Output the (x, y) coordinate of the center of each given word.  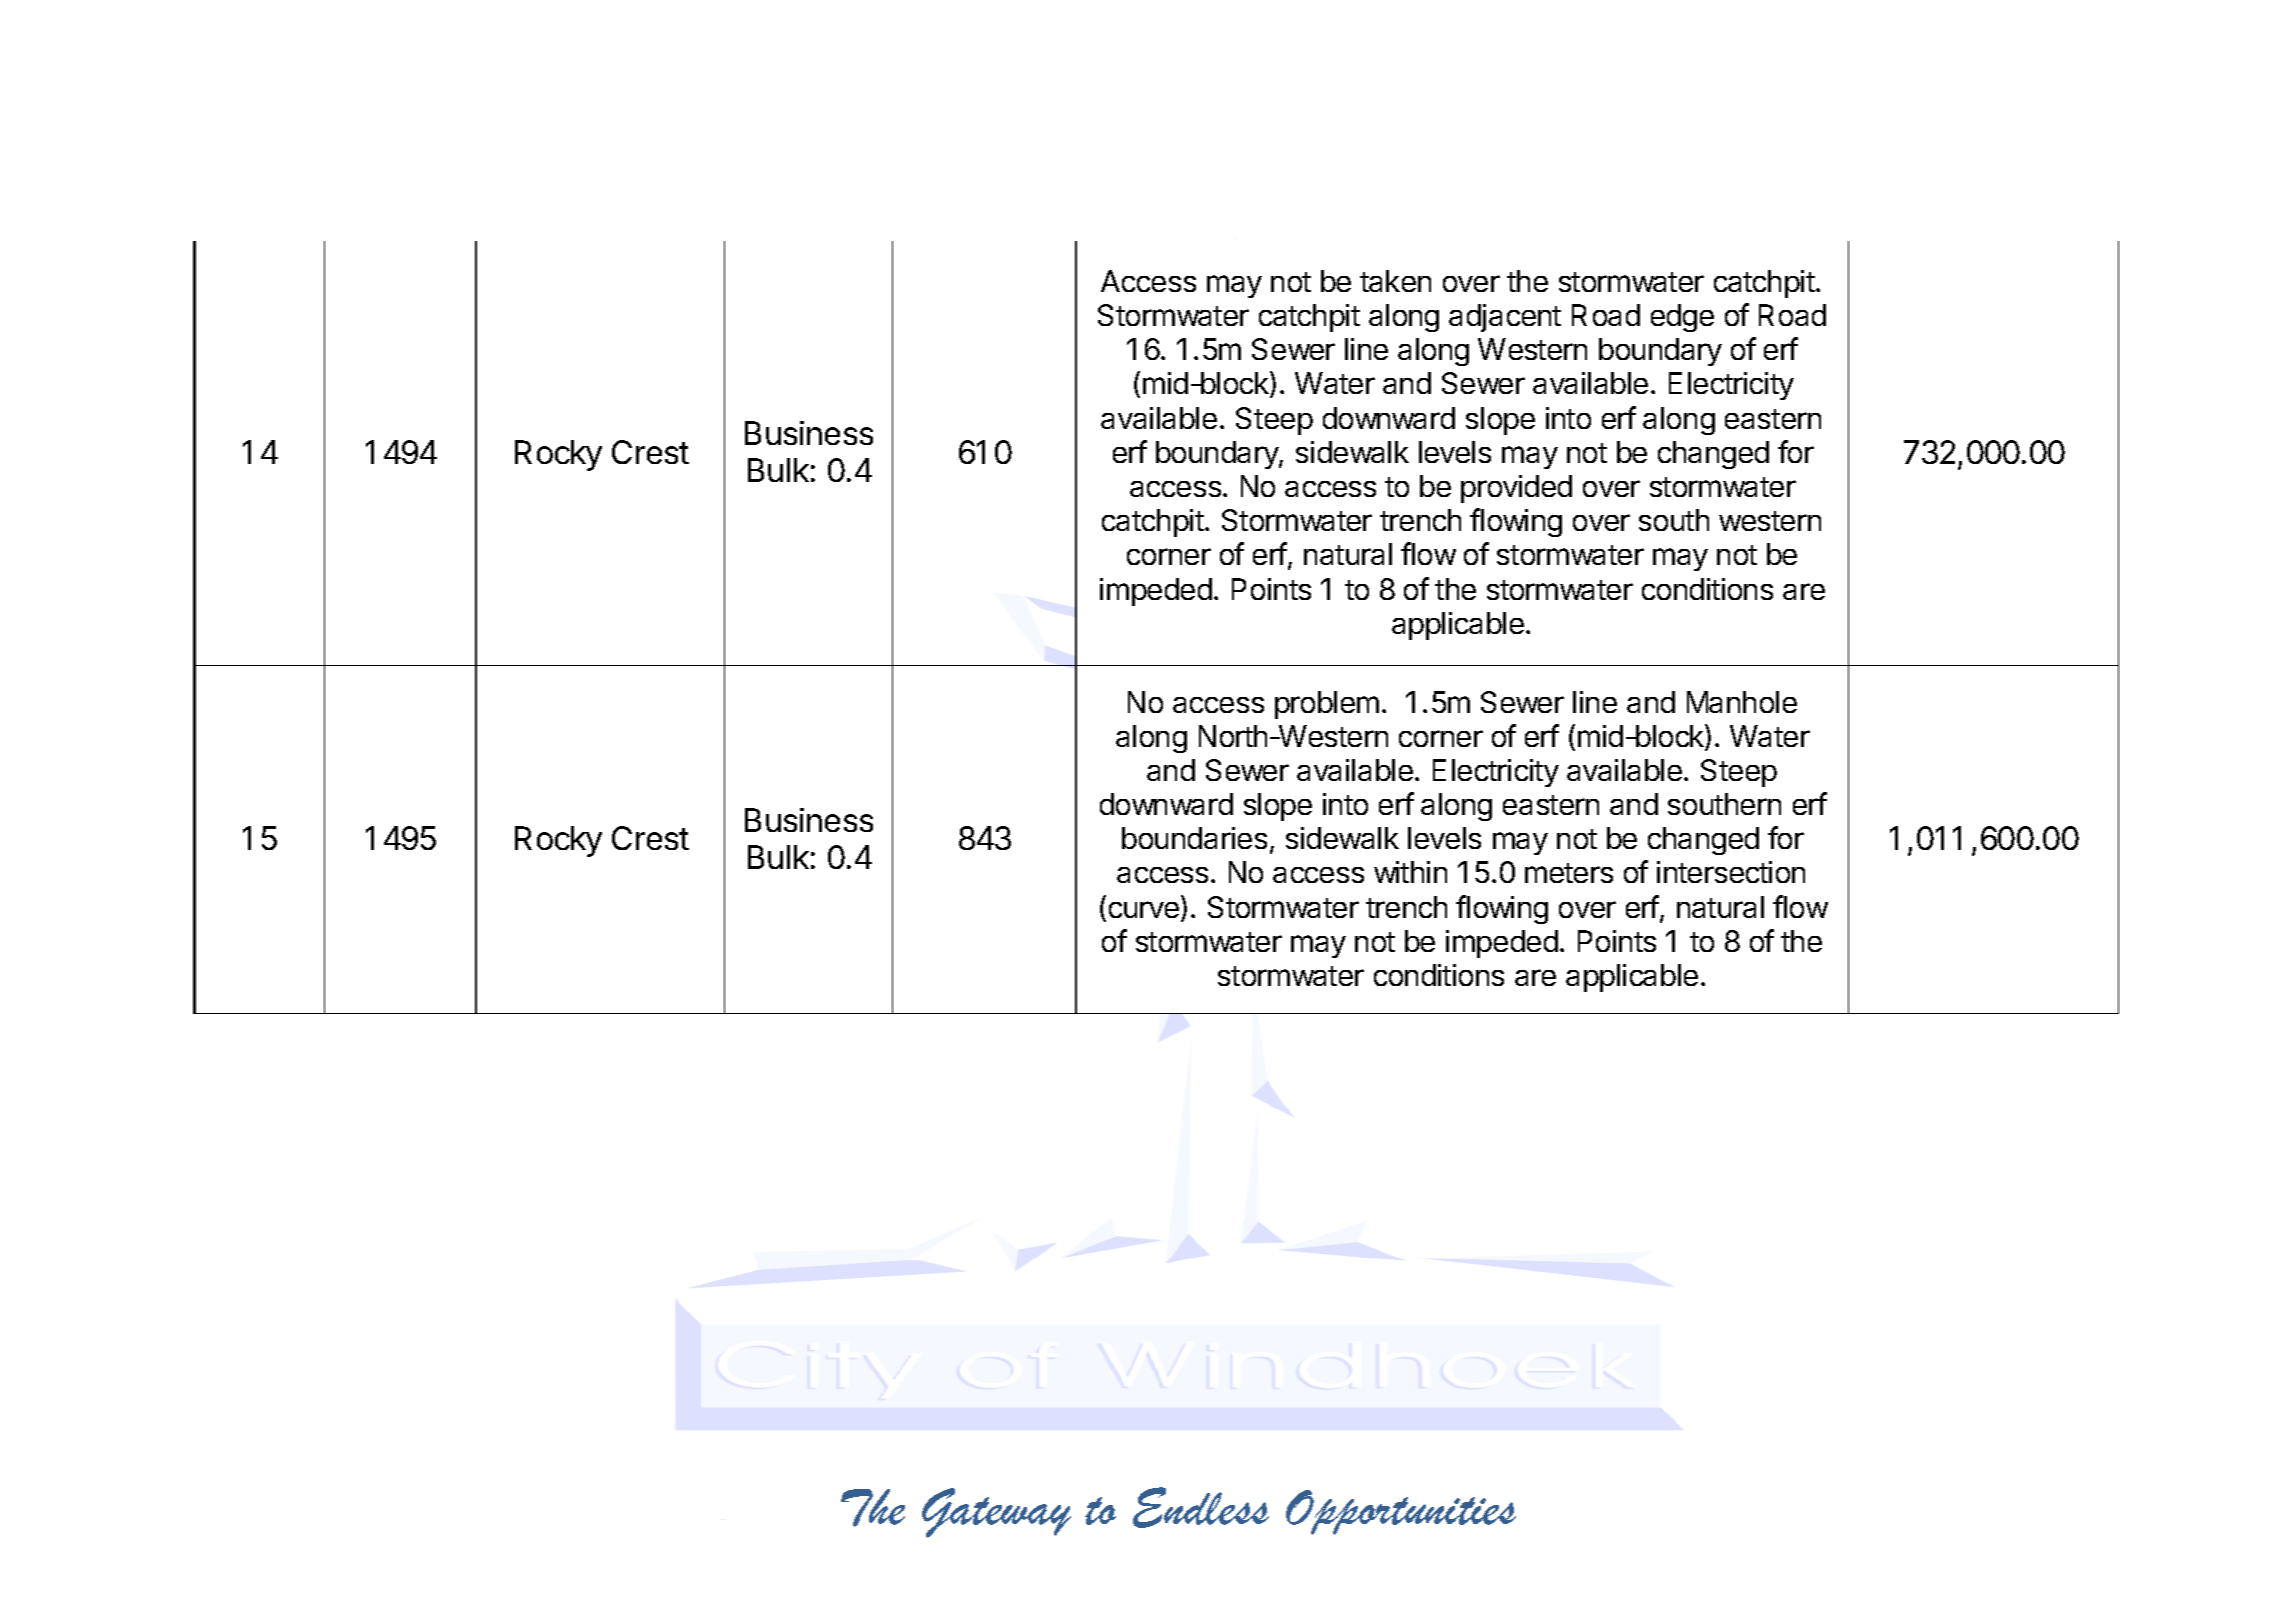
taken (1395, 281)
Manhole (1742, 702)
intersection (1731, 872)
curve (1144, 909)
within (1410, 872)
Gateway (996, 1513)
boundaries (1194, 838)
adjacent (1505, 318)
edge (1682, 318)
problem (1327, 705)
